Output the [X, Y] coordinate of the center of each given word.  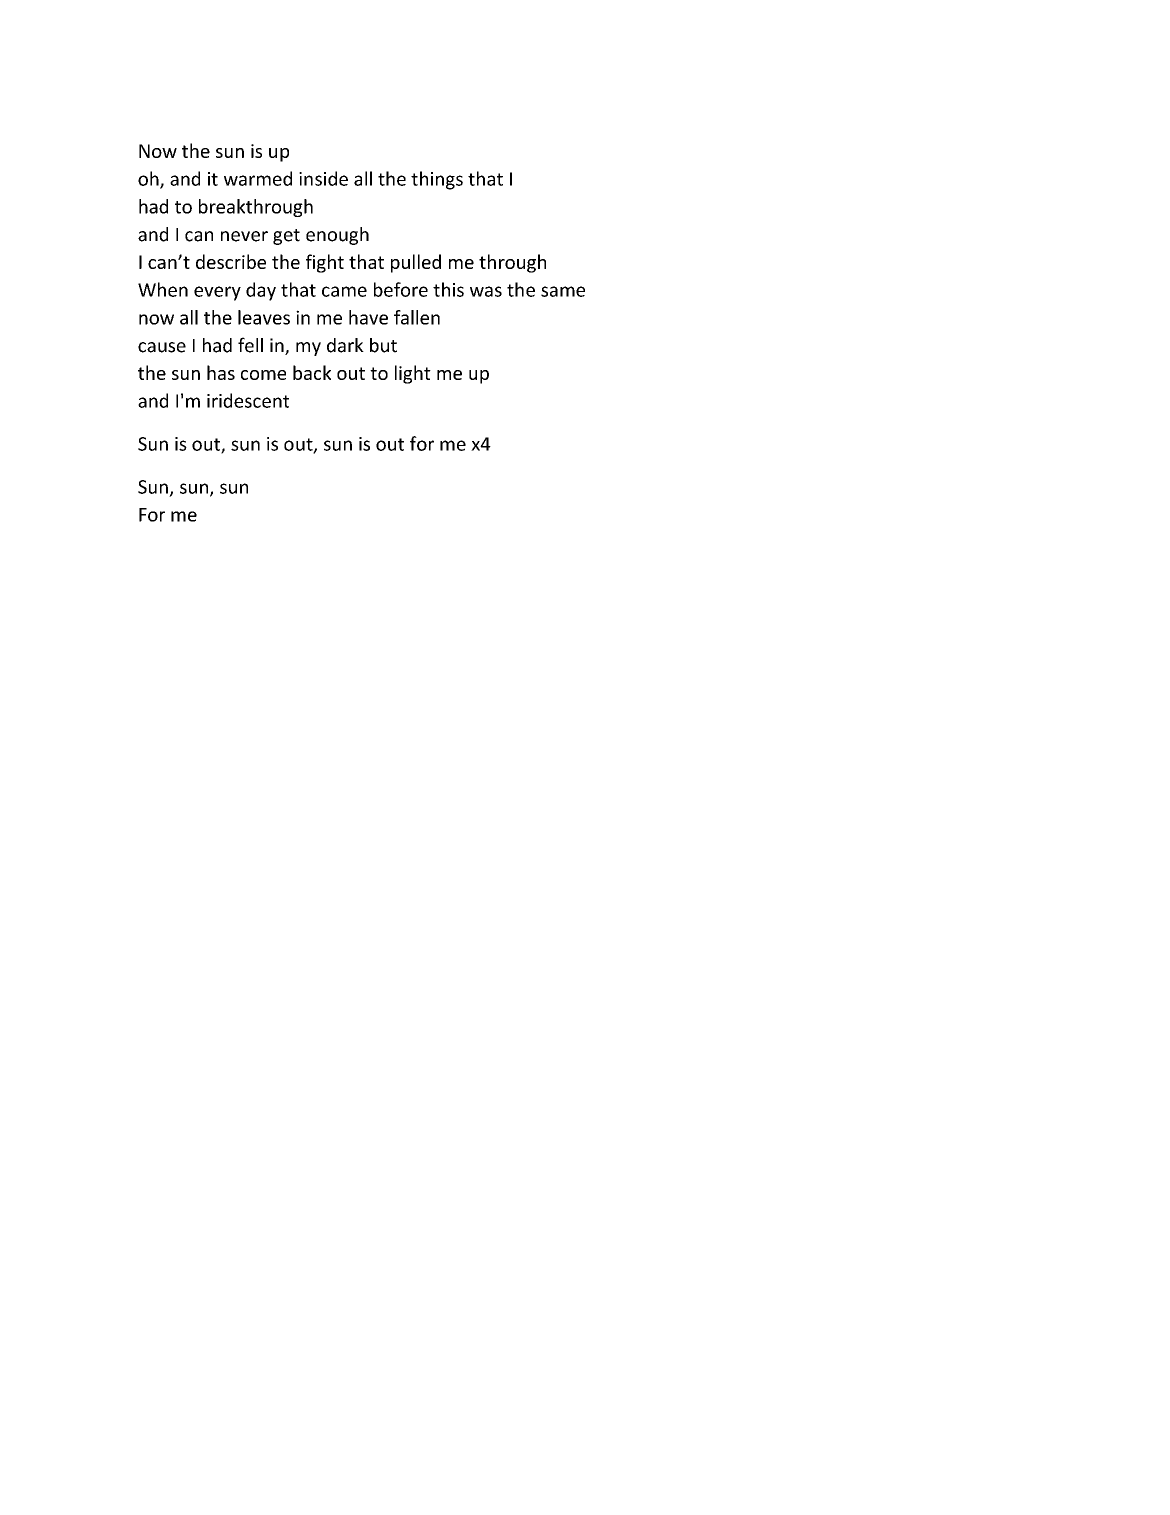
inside [323, 178]
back [312, 372]
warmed [258, 178]
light [413, 374]
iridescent [248, 400]
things [437, 180]
